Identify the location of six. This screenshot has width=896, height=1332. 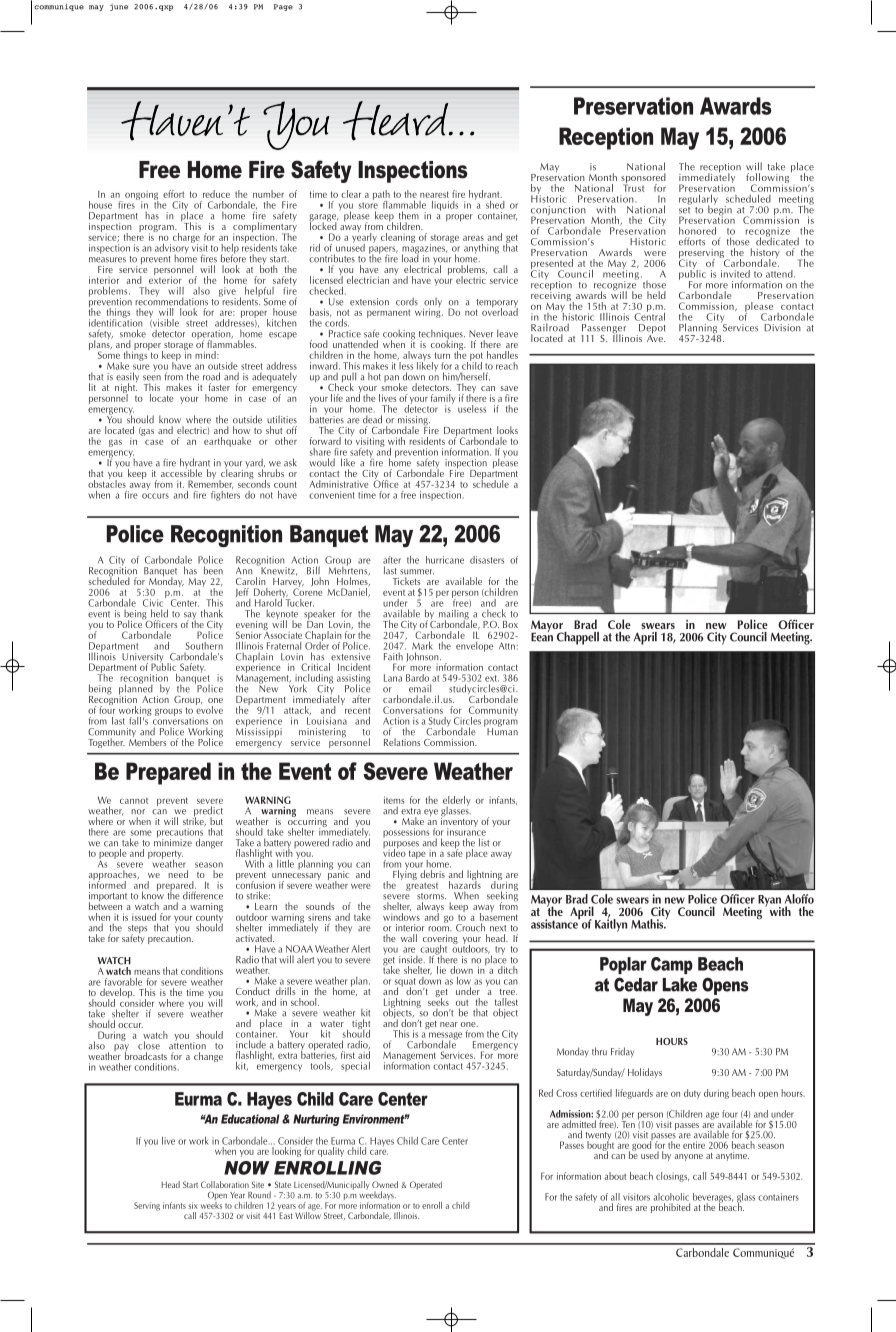
(193, 1205).
